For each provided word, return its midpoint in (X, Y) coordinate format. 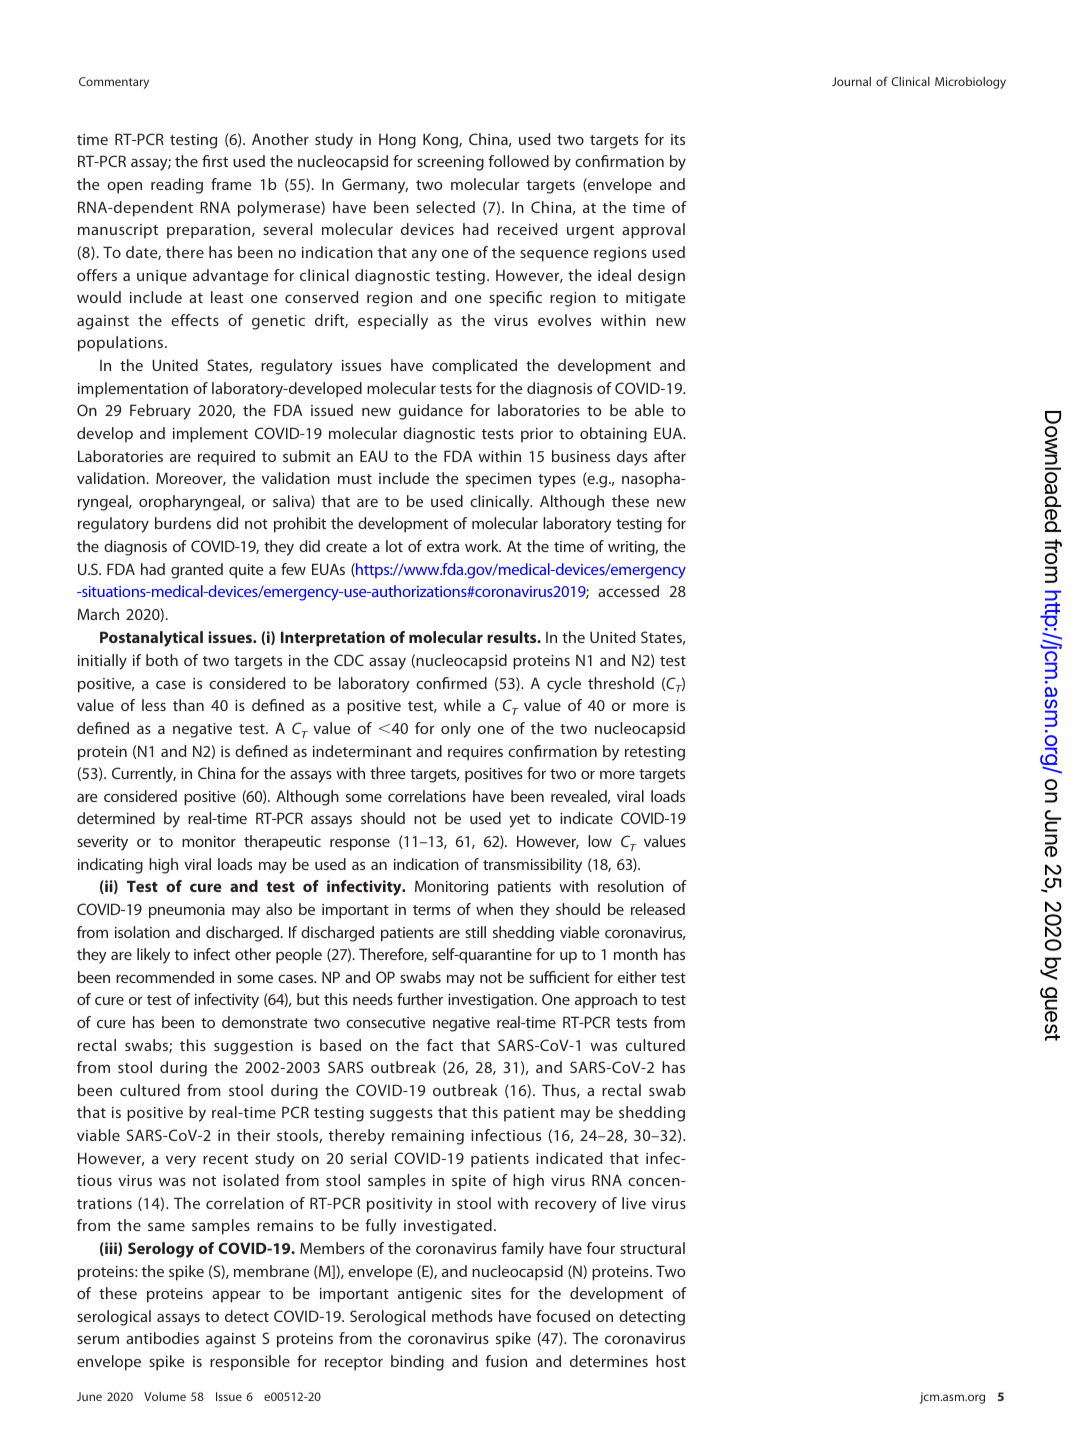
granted (197, 571)
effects (195, 320)
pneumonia (187, 911)
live (634, 1203)
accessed (628, 591)
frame (231, 184)
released (658, 909)
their (253, 1135)
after (670, 456)
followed (518, 161)
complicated (474, 367)
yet (519, 821)
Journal (851, 81)
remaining (428, 1137)
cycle (564, 685)
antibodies (162, 1338)
